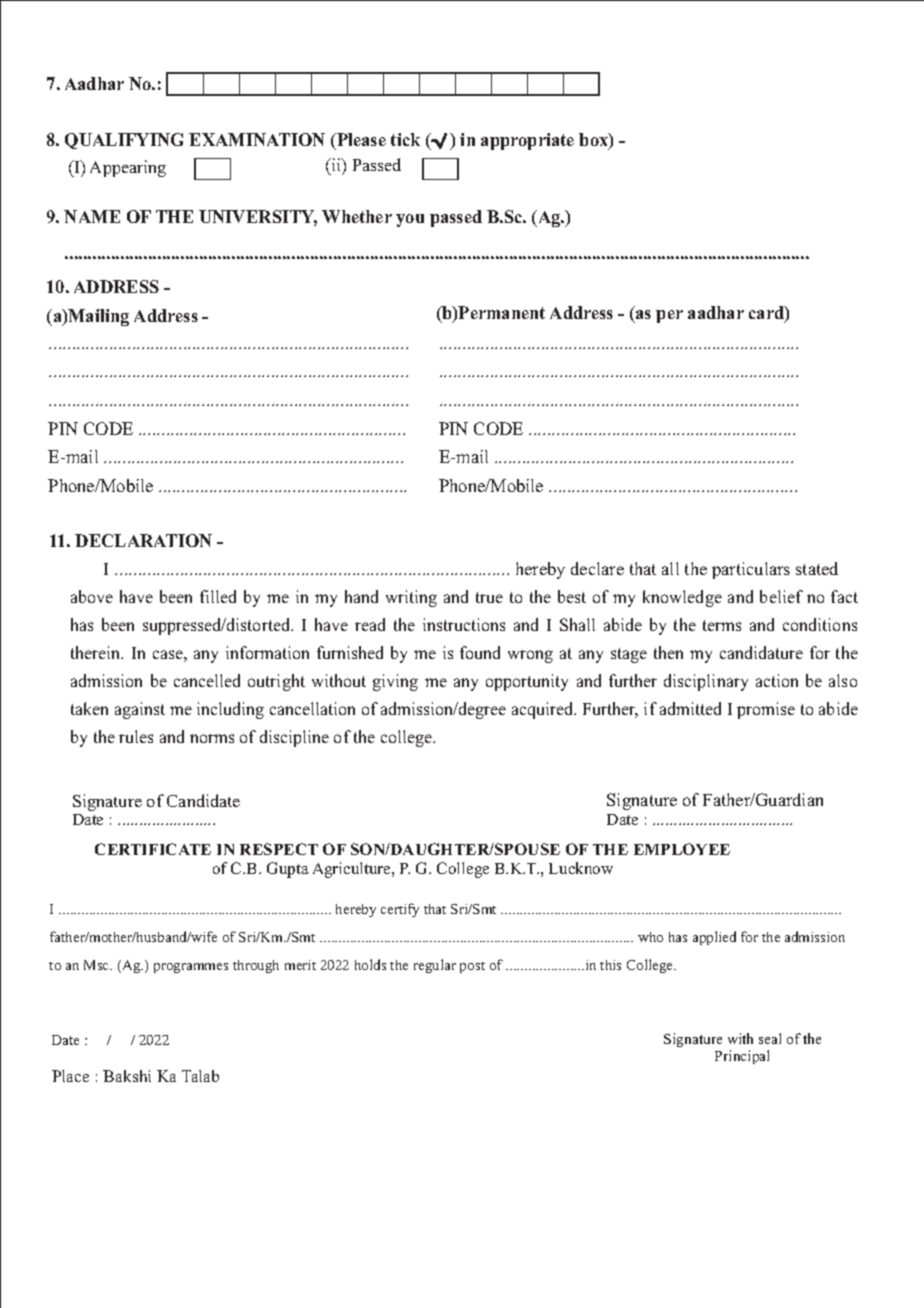 This page has height=1308, width=924. What do you see at coordinates (127, 1076) in the page?
I see `Bakshi` at bounding box center [127, 1076].
